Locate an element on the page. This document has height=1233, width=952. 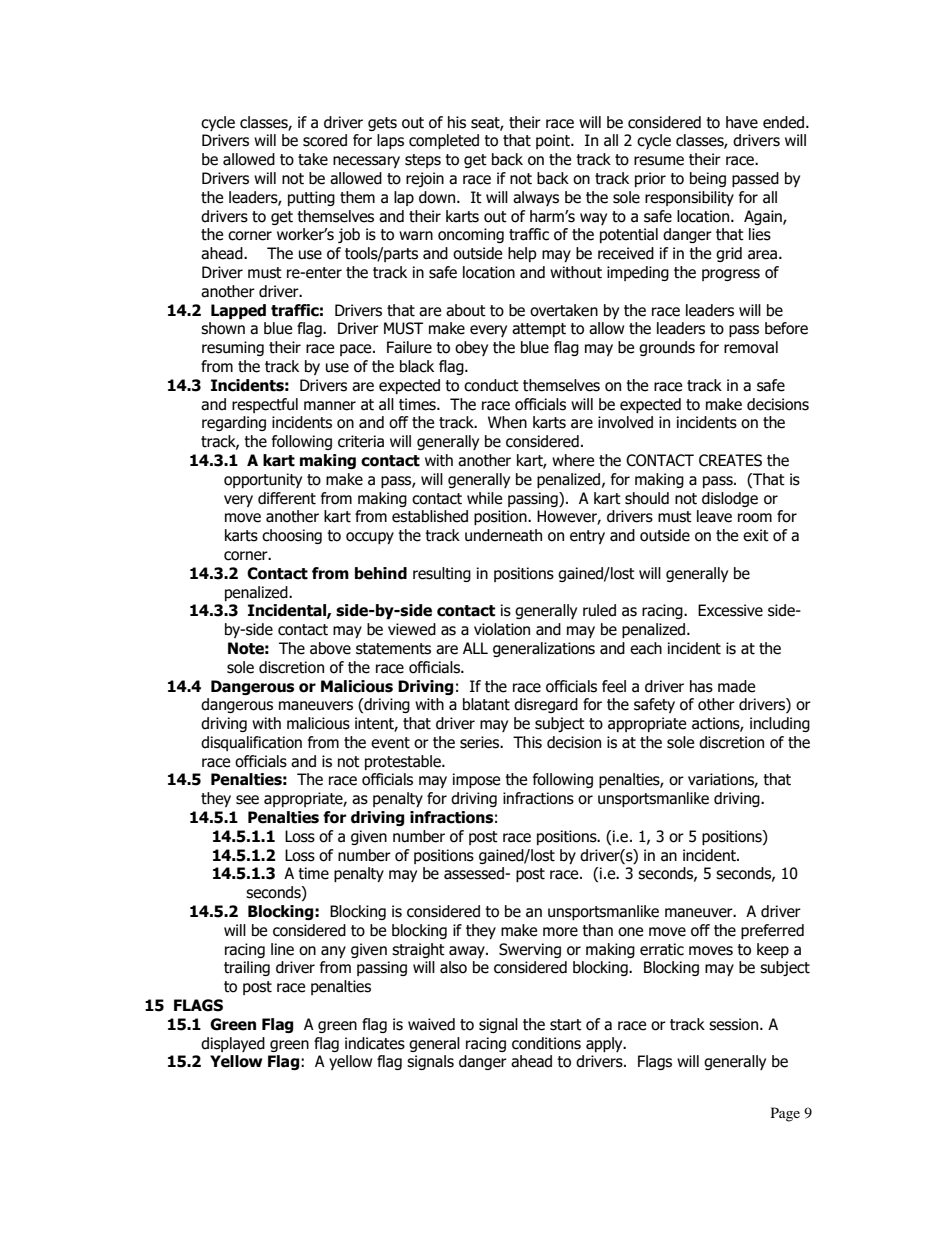
conditions is located at coordinates (546, 1043).
